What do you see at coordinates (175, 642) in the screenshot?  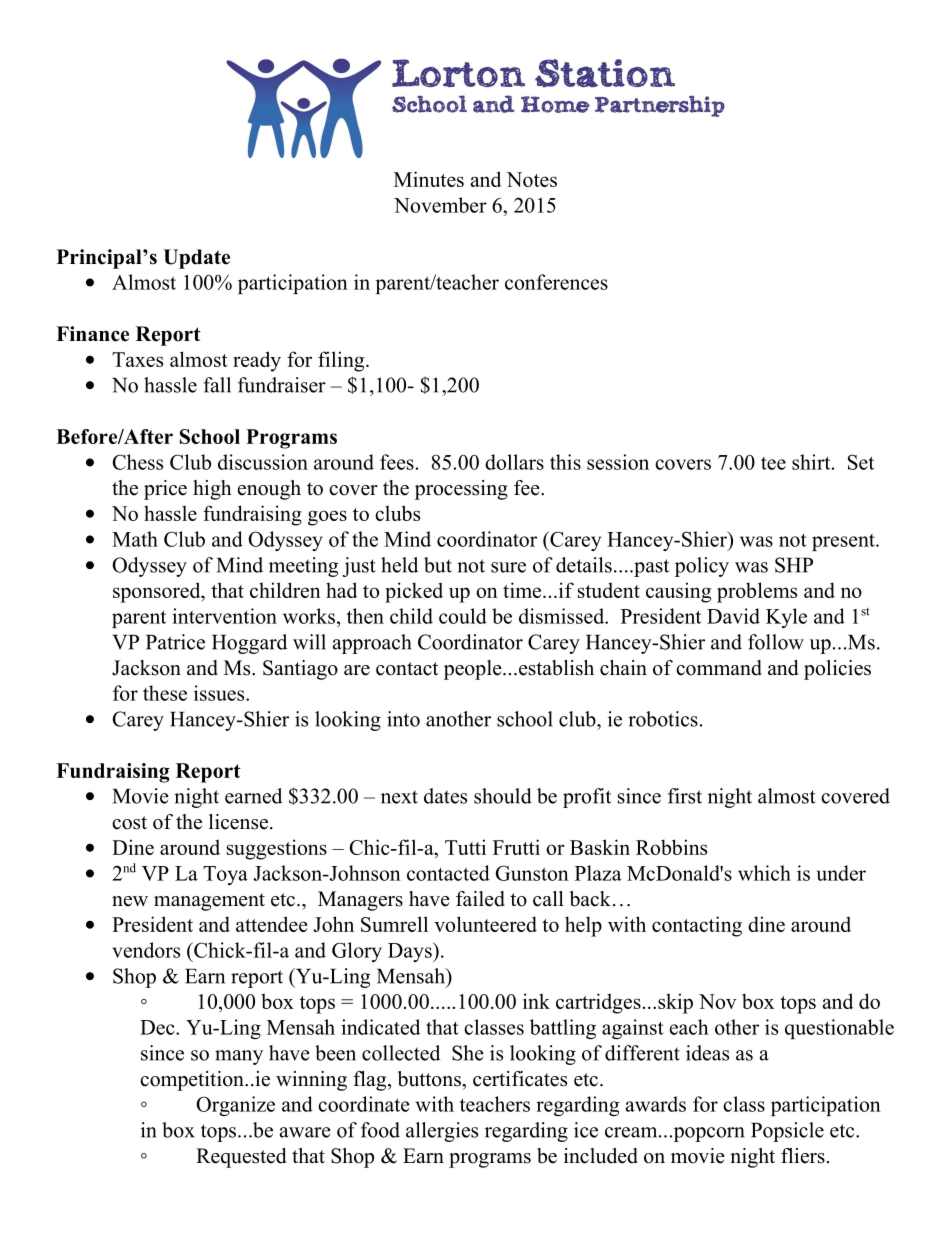 I see `Patrice` at bounding box center [175, 642].
